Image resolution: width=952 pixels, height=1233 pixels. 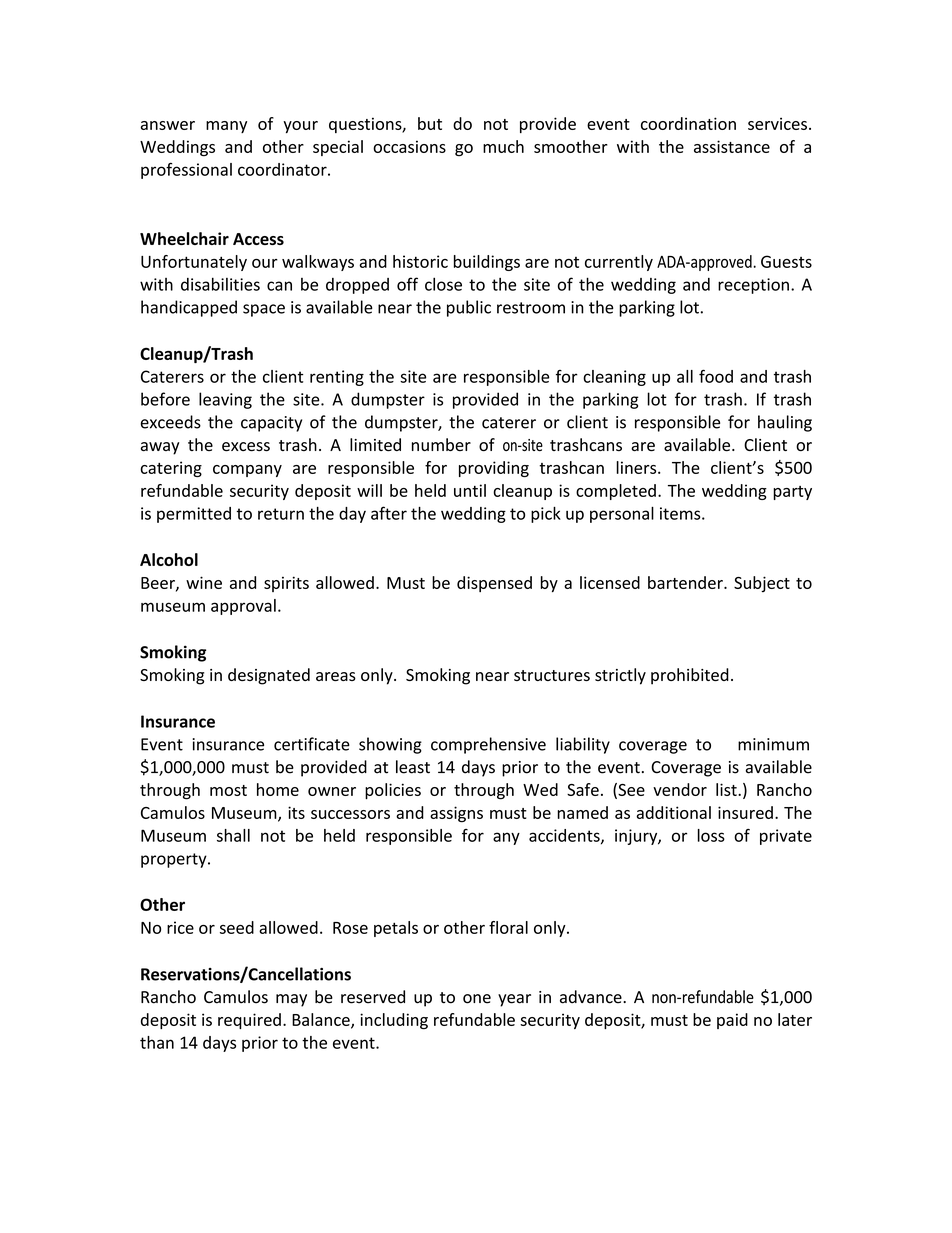 I want to click on one, so click(x=477, y=999).
